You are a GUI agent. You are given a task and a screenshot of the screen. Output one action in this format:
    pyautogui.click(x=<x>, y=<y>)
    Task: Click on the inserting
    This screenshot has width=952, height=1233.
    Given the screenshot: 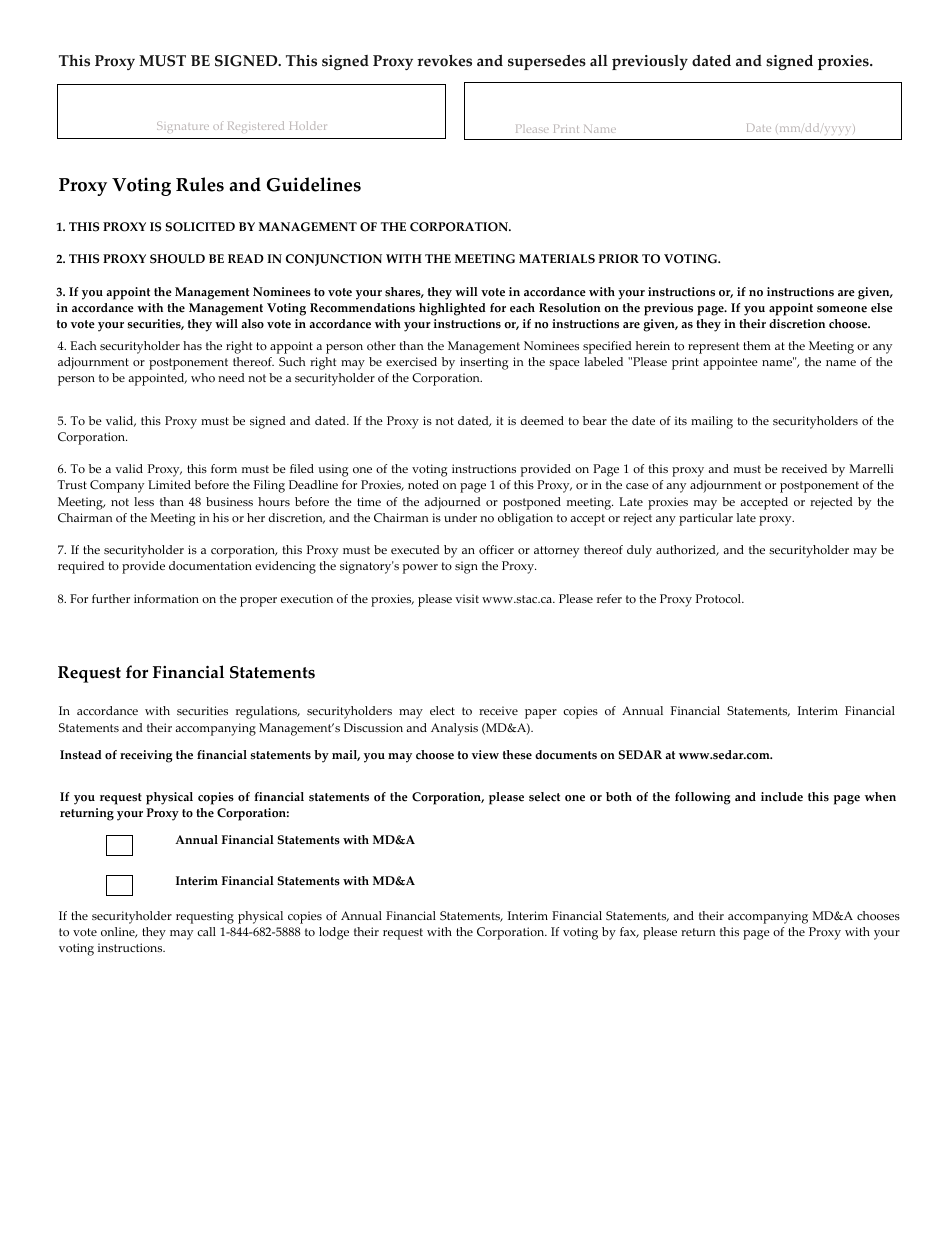 What is the action you would take?
    pyautogui.click(x=484, y=363)
